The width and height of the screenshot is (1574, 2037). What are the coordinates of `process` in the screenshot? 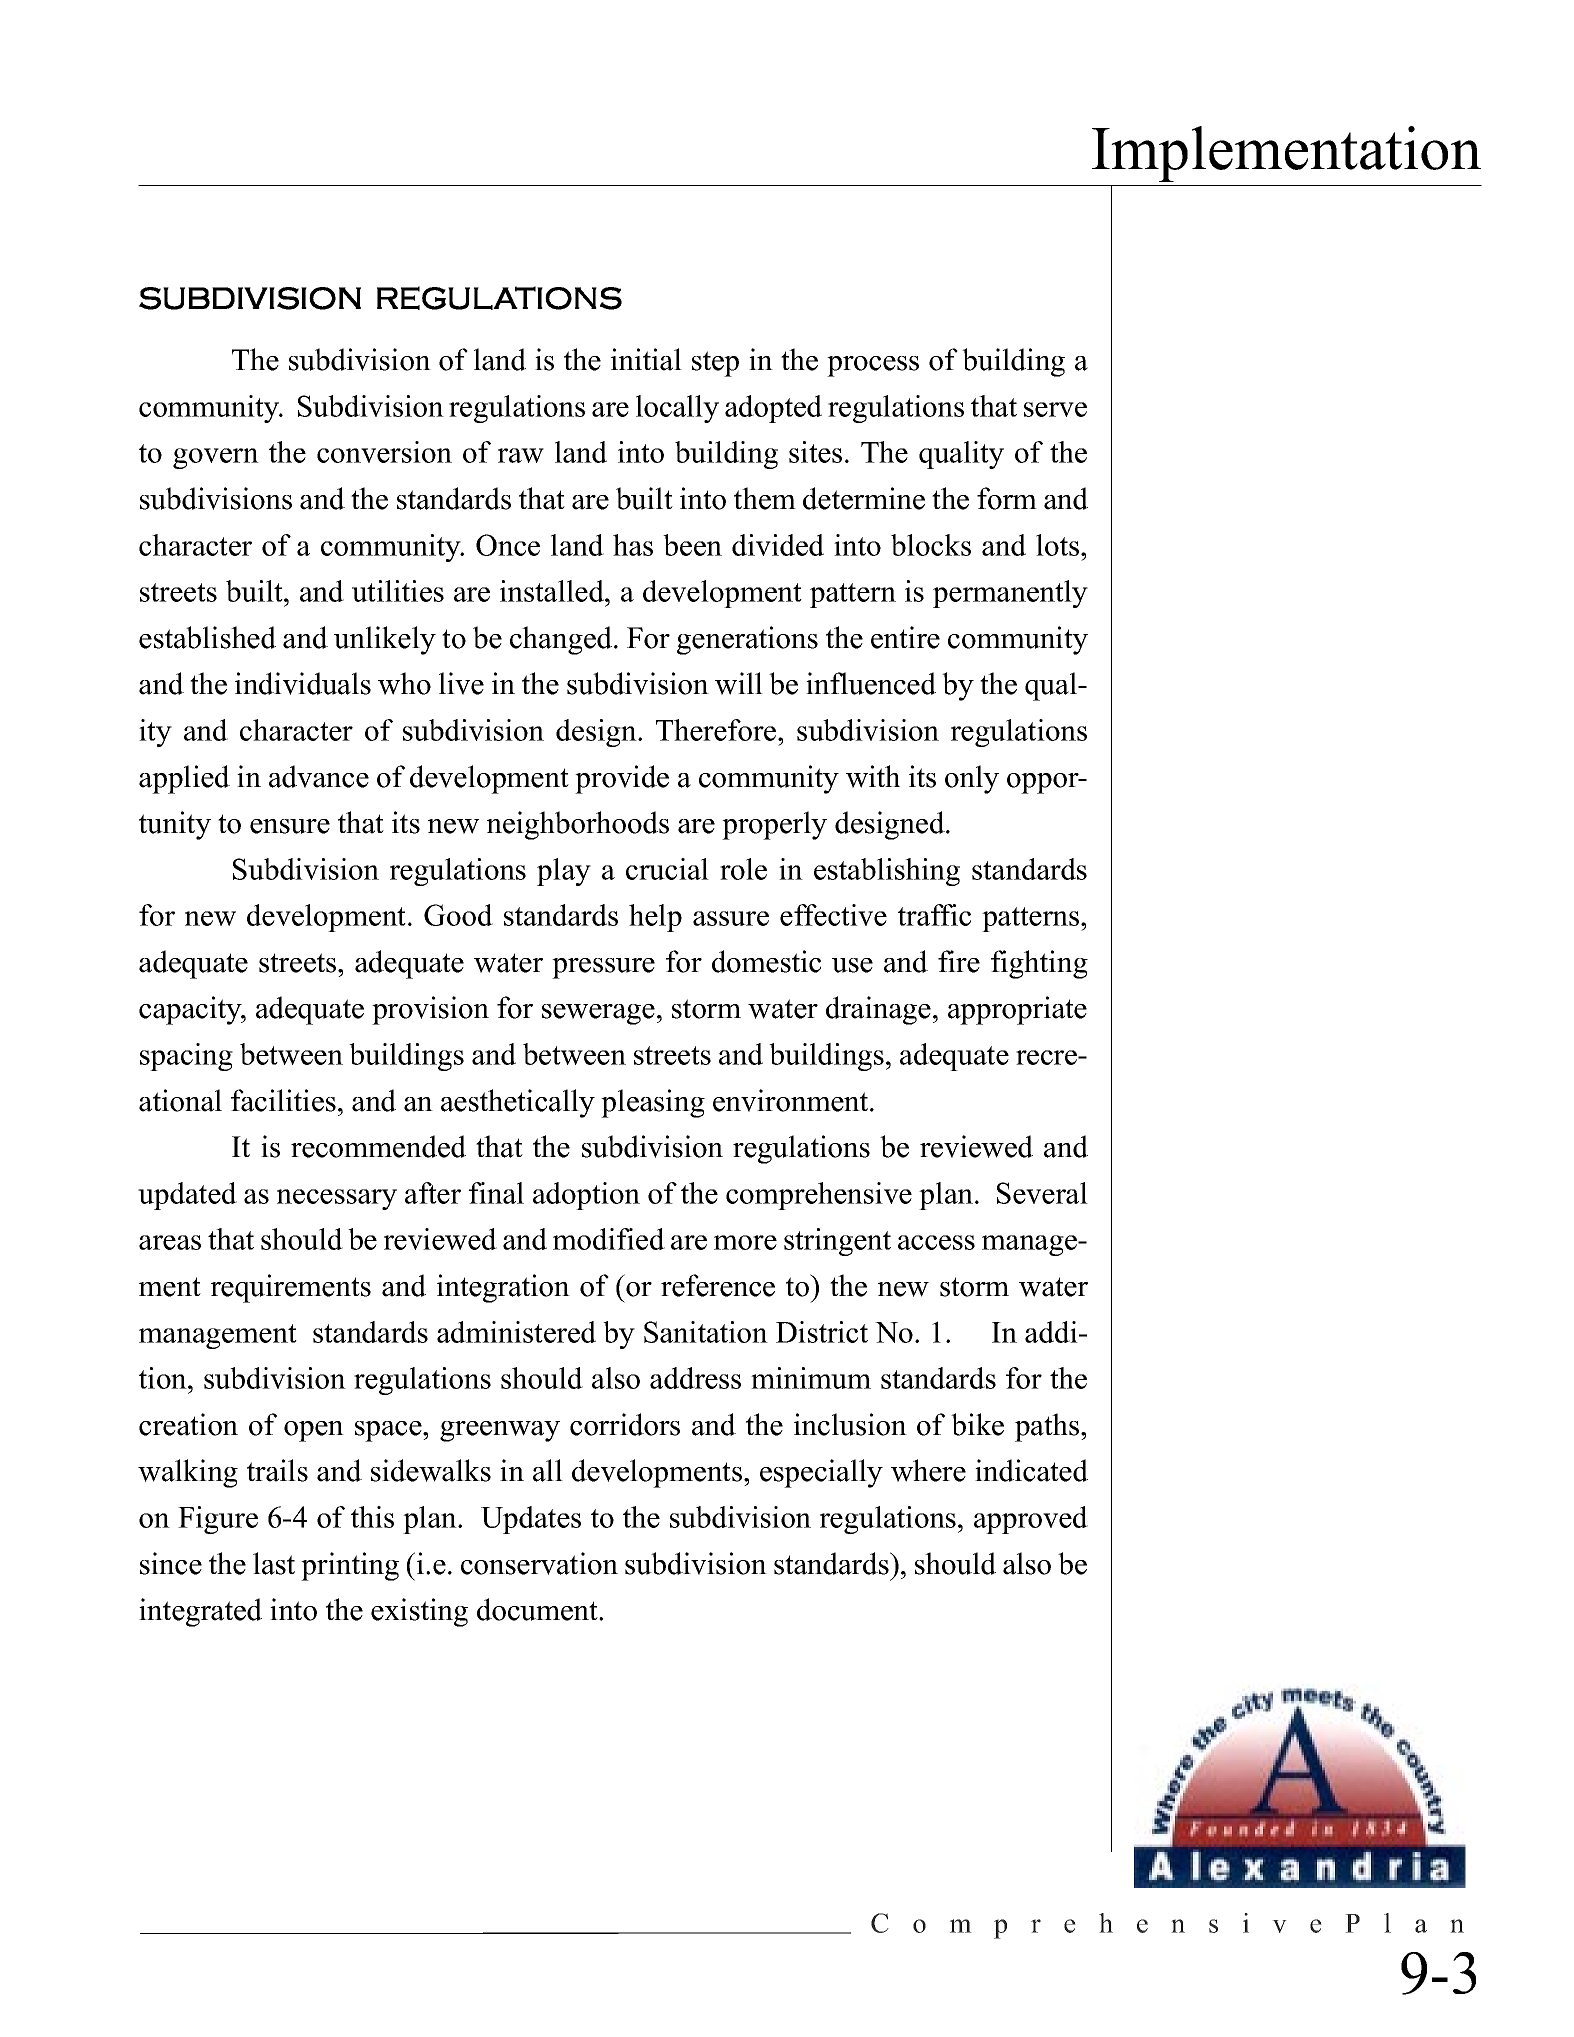 It's located at (873, 366).
